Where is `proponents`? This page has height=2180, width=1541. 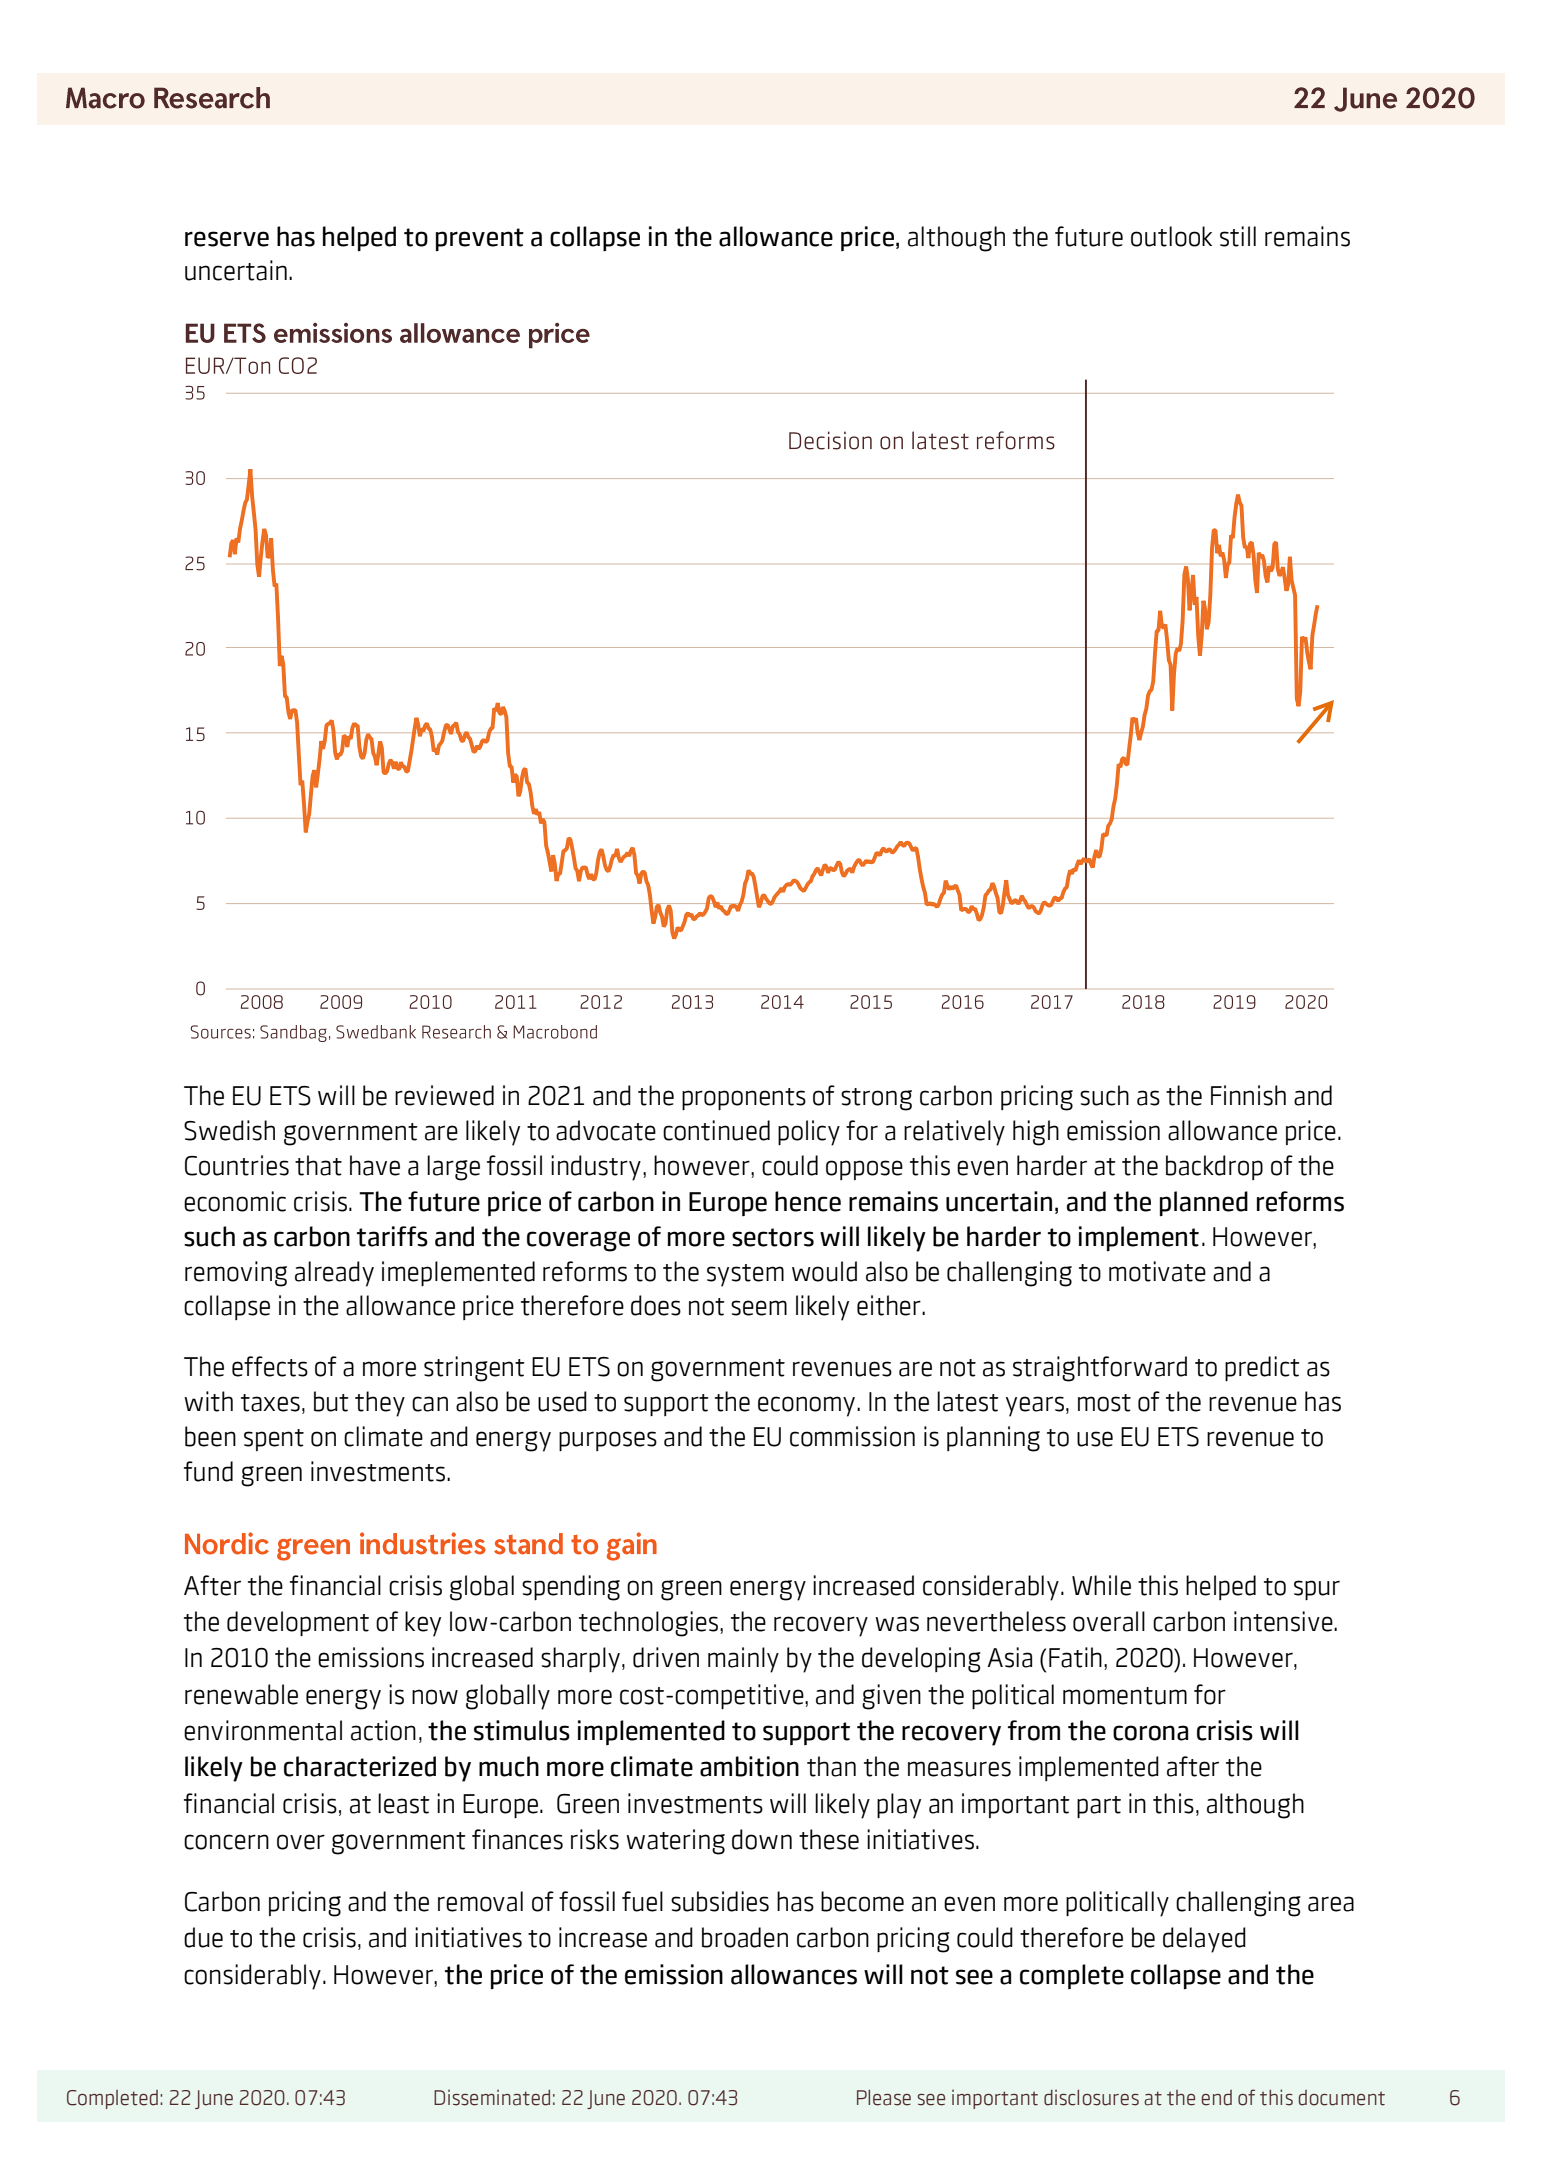
proponents is located at coordinates (744, 1099).
